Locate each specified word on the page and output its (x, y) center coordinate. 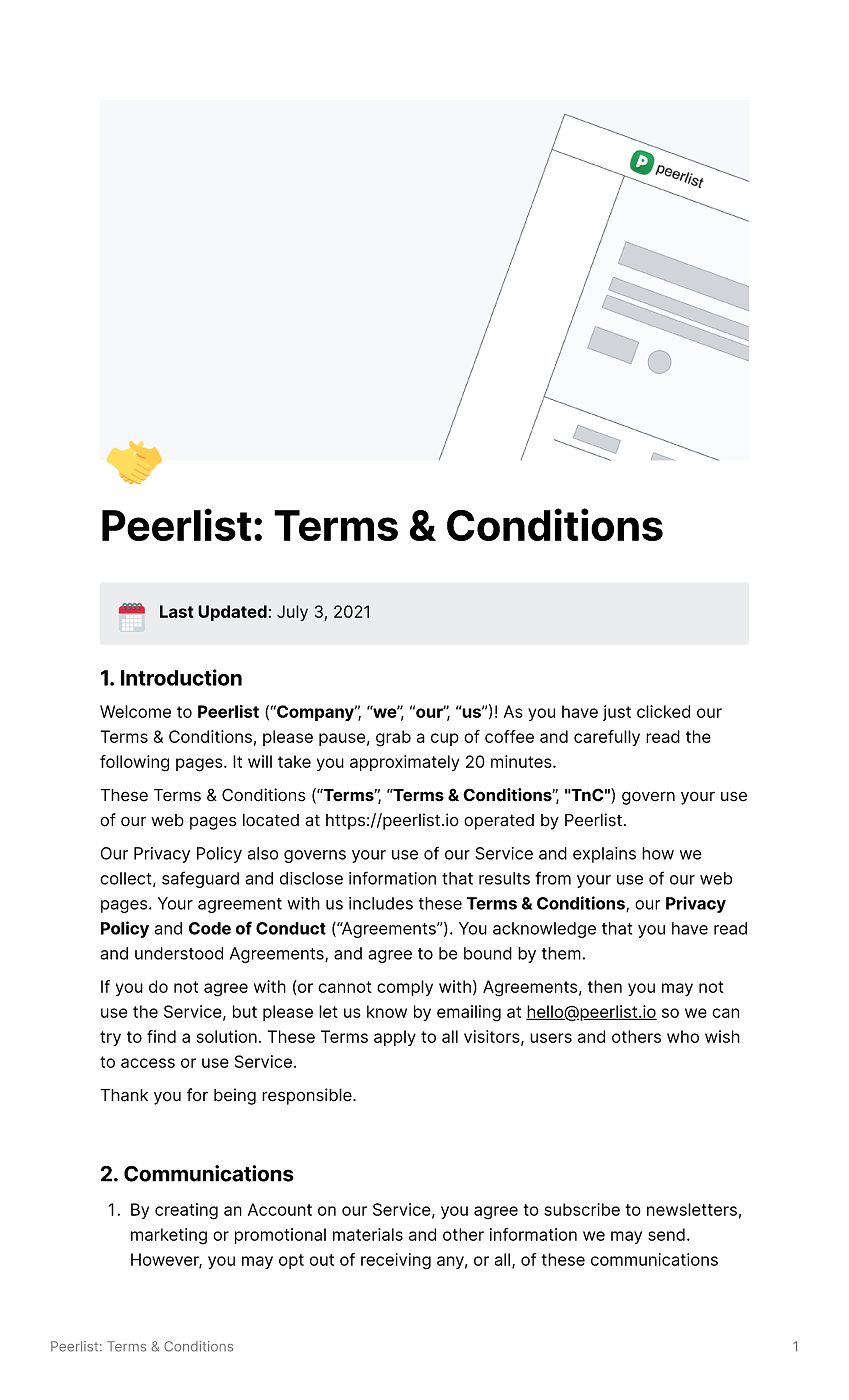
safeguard (200, 879)
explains (604, 855)
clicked (663, 711)
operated (499, 822)
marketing (169, 1236)
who (683, 1036)
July (292, 613)
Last (177, 611)
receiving (396, 1261)
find (161, 1036)
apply (395, 1038)
